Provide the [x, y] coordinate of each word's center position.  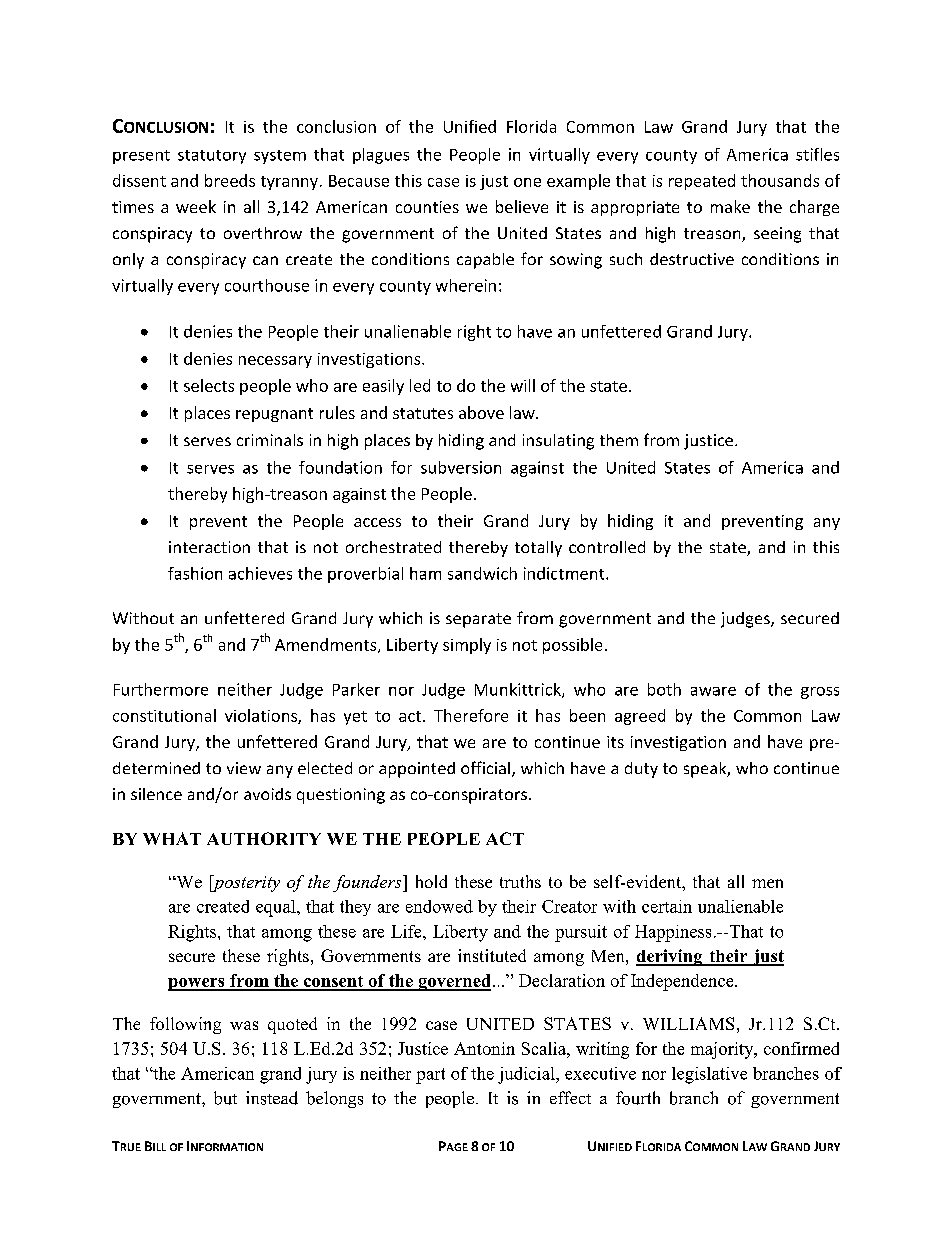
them [619, 440]
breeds [230, 180]
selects [209, 385]
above [481, 412]
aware [713, 691]
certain [667, 906]
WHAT [172, 838]
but [225, 1098]
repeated [702, 182]
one [527, 182]
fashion [195, 573]
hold [431, 881]
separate [478, 620]
